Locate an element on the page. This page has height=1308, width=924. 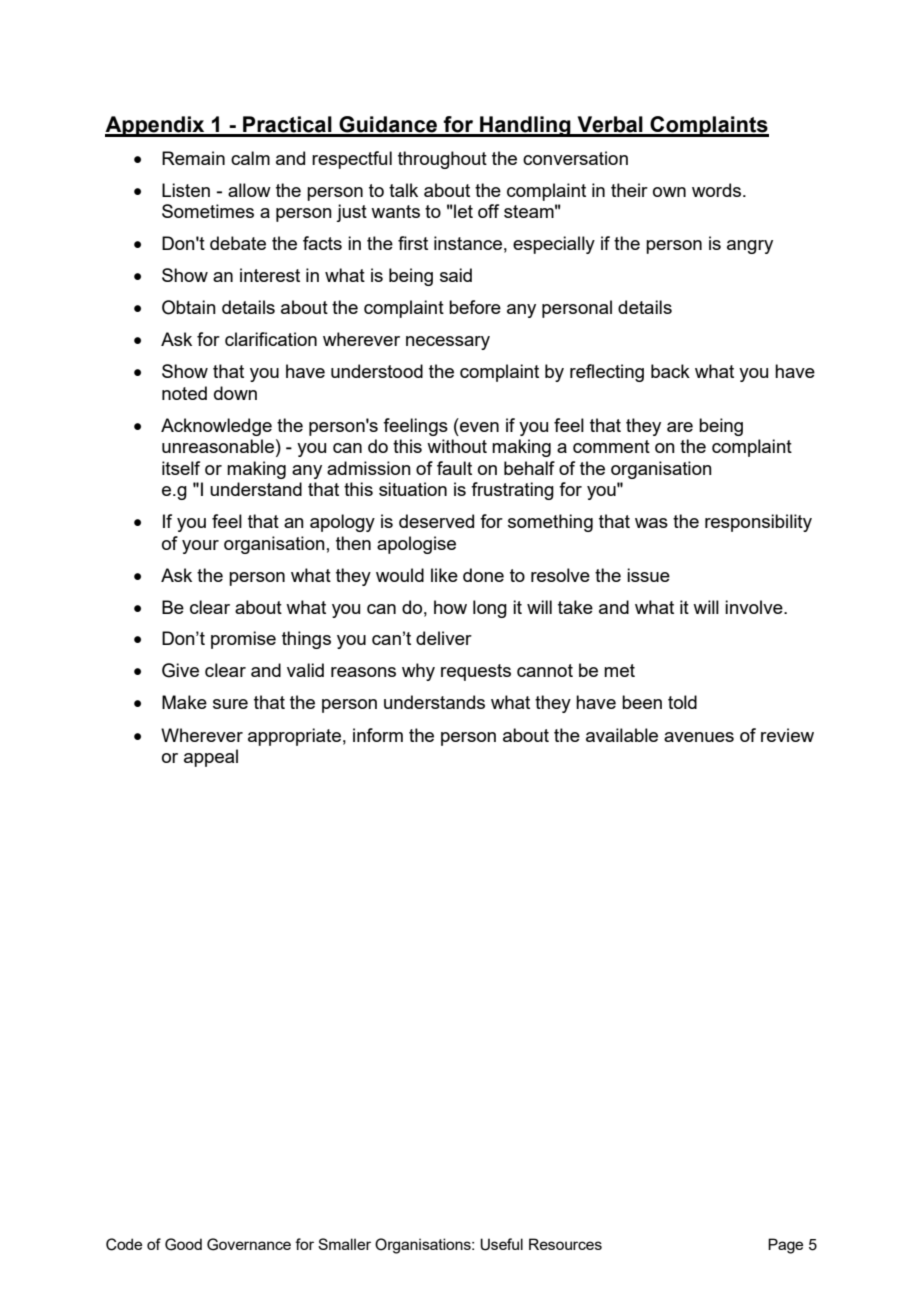
words is located at coordinates (716, 190).
